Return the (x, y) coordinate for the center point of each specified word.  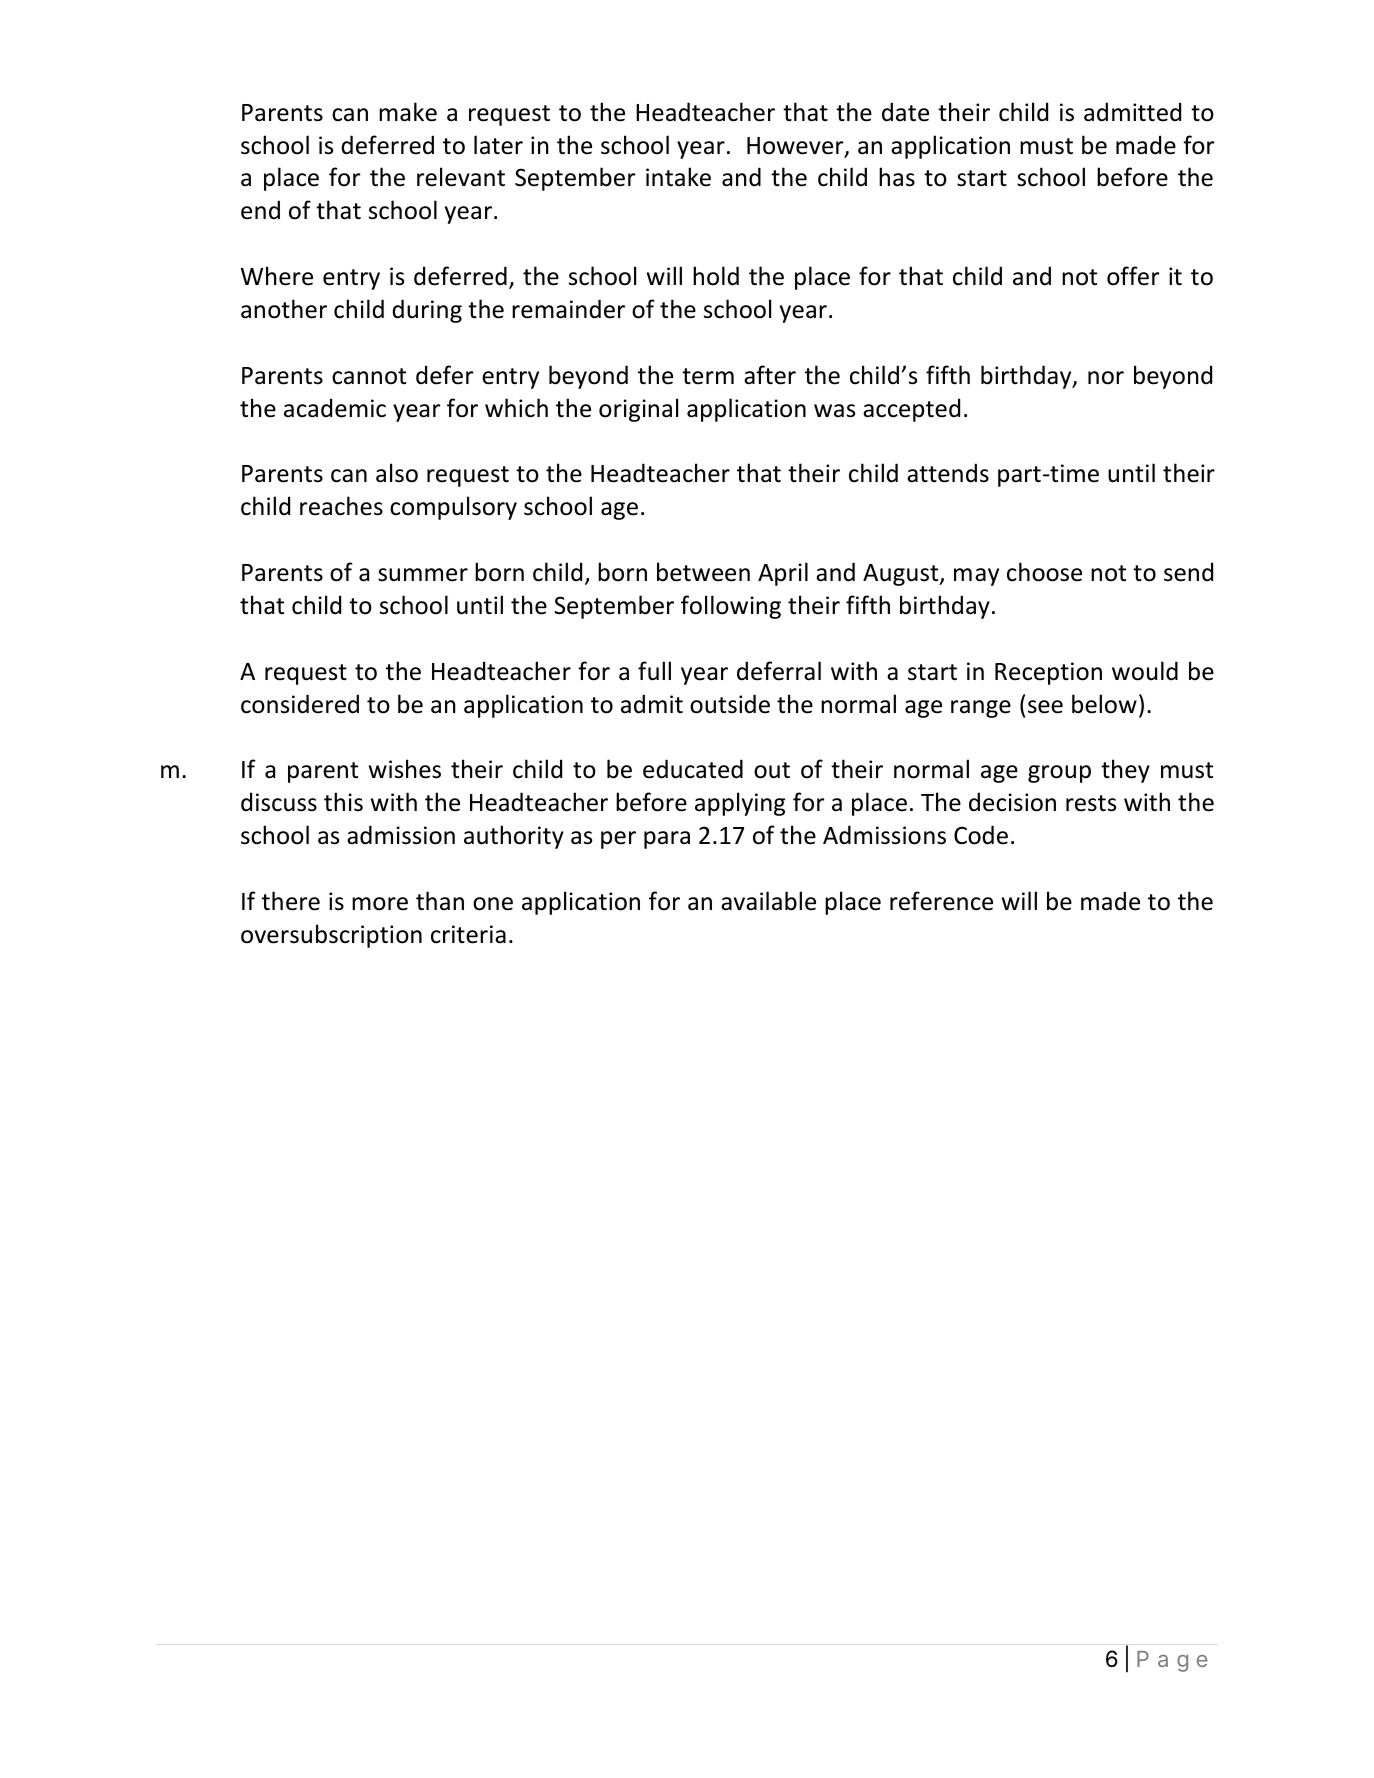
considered (300, 704)
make (408, 112)
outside (730, 704)
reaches (341, 506)
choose (1044, 572)
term (708, 376)
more (380, 904)
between (703, 572)
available (768, 901)
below (1104, 704)
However (796, 147)
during (427, 311)
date (905, 112)
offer (1133, 276)
